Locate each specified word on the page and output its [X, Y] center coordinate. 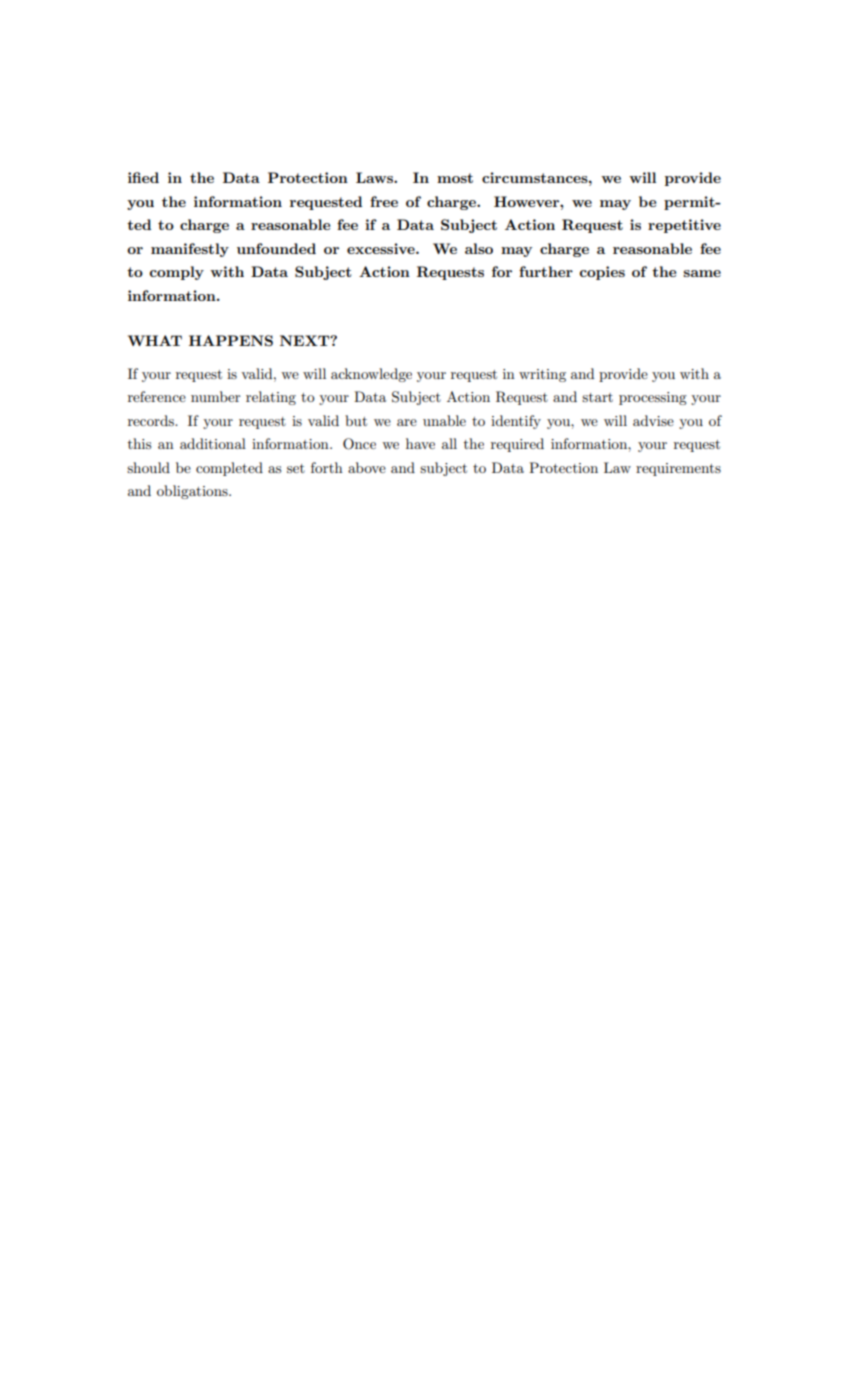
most [455, 178]
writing [542, 375]
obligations [193, 492]
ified [143, 177]
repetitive [684, 226]
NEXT [306, 340]
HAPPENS [231, 340]
